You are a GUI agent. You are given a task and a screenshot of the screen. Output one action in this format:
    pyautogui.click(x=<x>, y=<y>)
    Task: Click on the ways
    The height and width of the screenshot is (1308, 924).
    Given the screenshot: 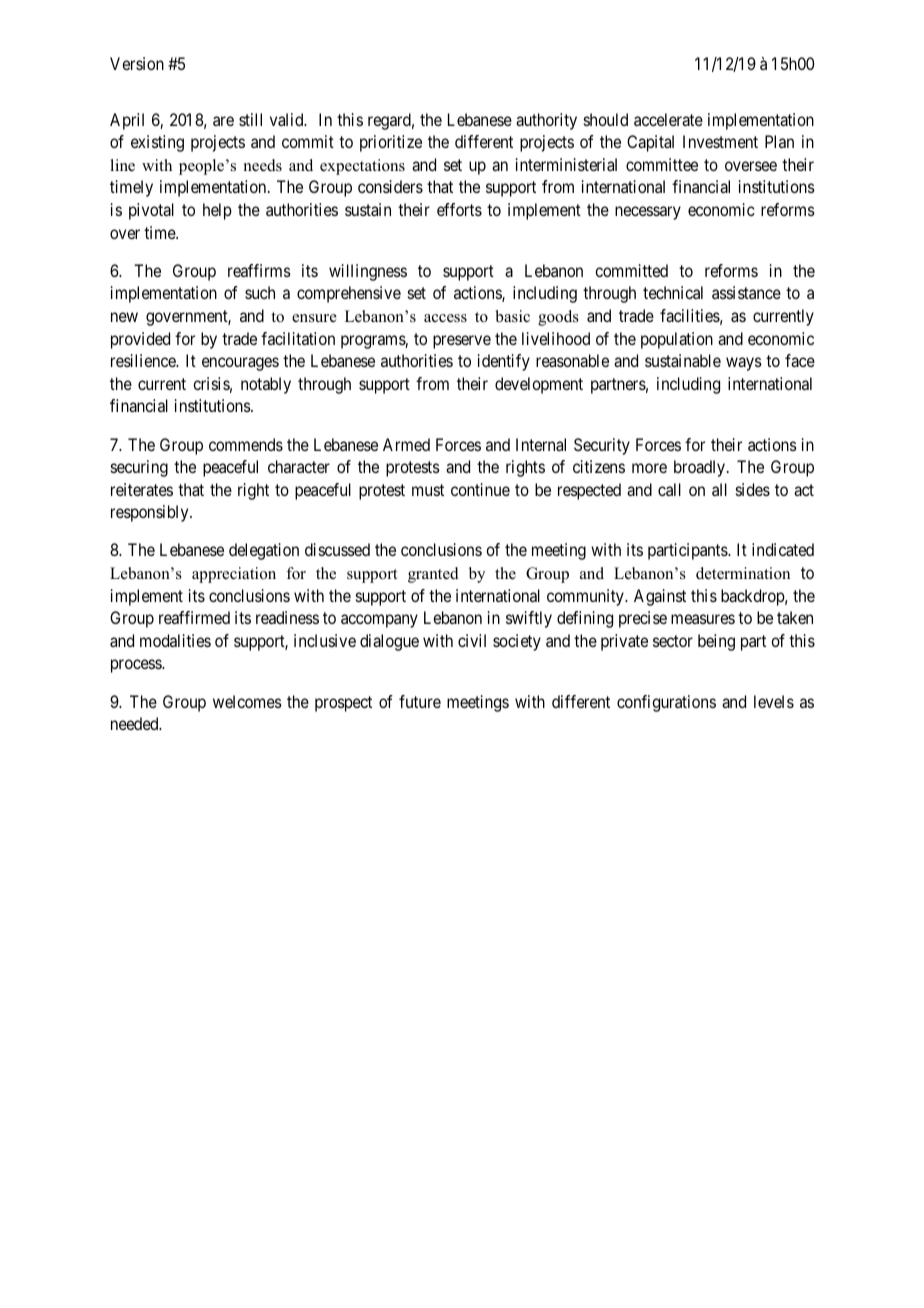 What is the action you would take?
    pyautogui.click(x=744, y=364)
